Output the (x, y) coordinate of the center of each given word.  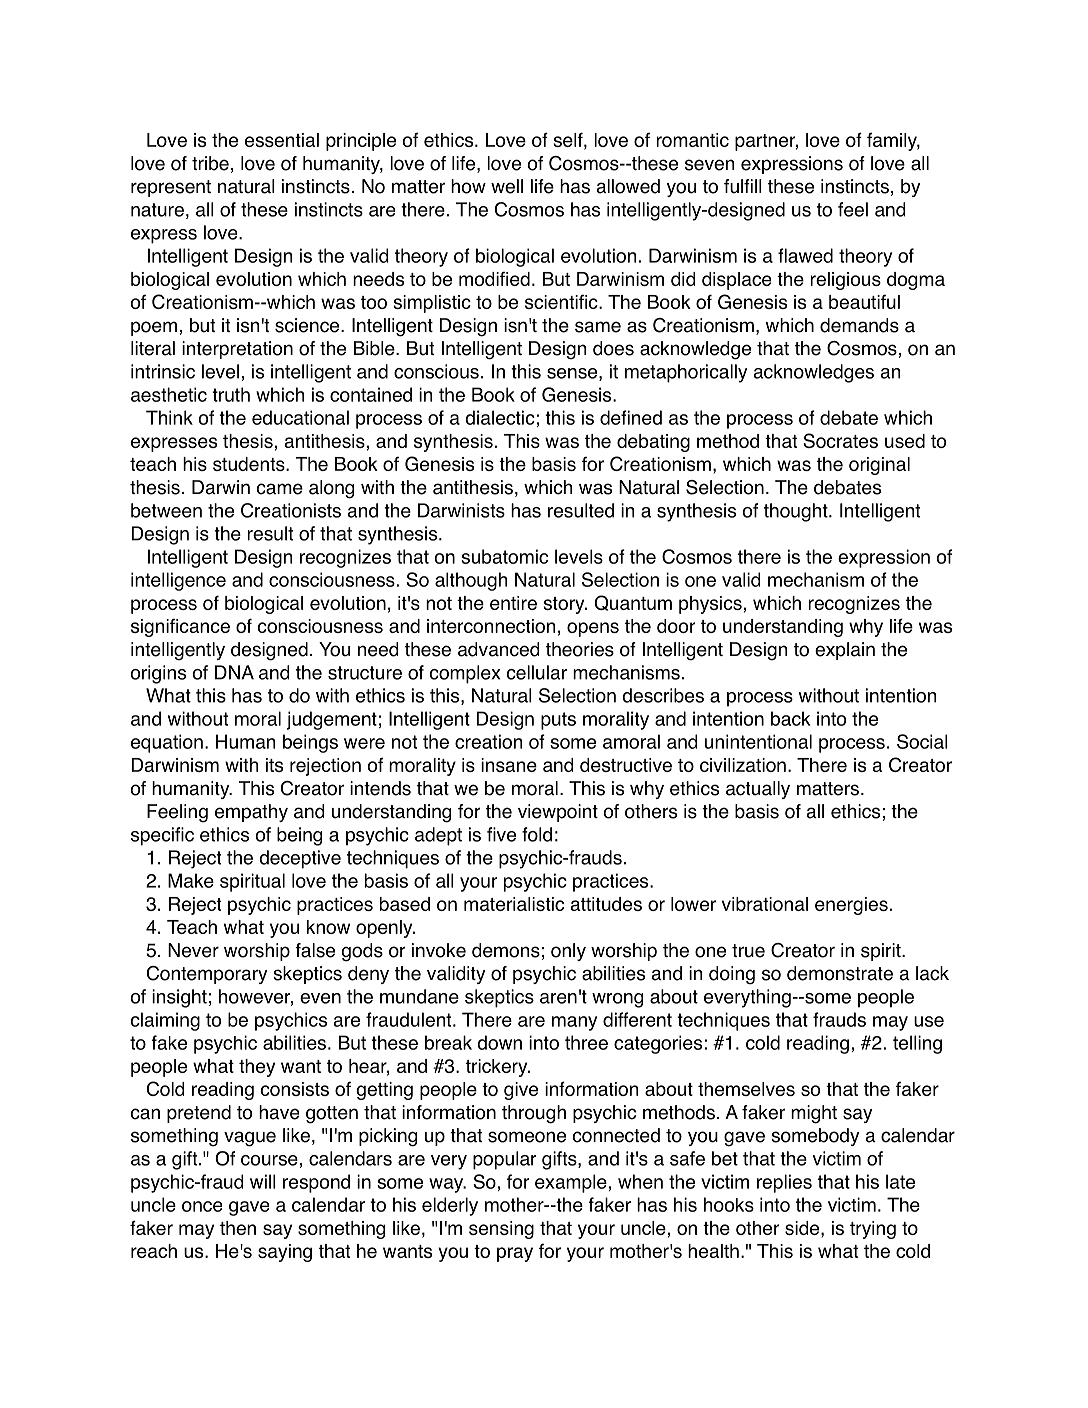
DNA (234, 672)
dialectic (500, 417)
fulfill (743, 186)
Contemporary (207, 975)
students (250, 464)
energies (851, 906)
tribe (210, 163)
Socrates (840, 440)
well (507, 186)
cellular (537, 672)
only (568, 952)
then (238, 1228)
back (790, 718)
